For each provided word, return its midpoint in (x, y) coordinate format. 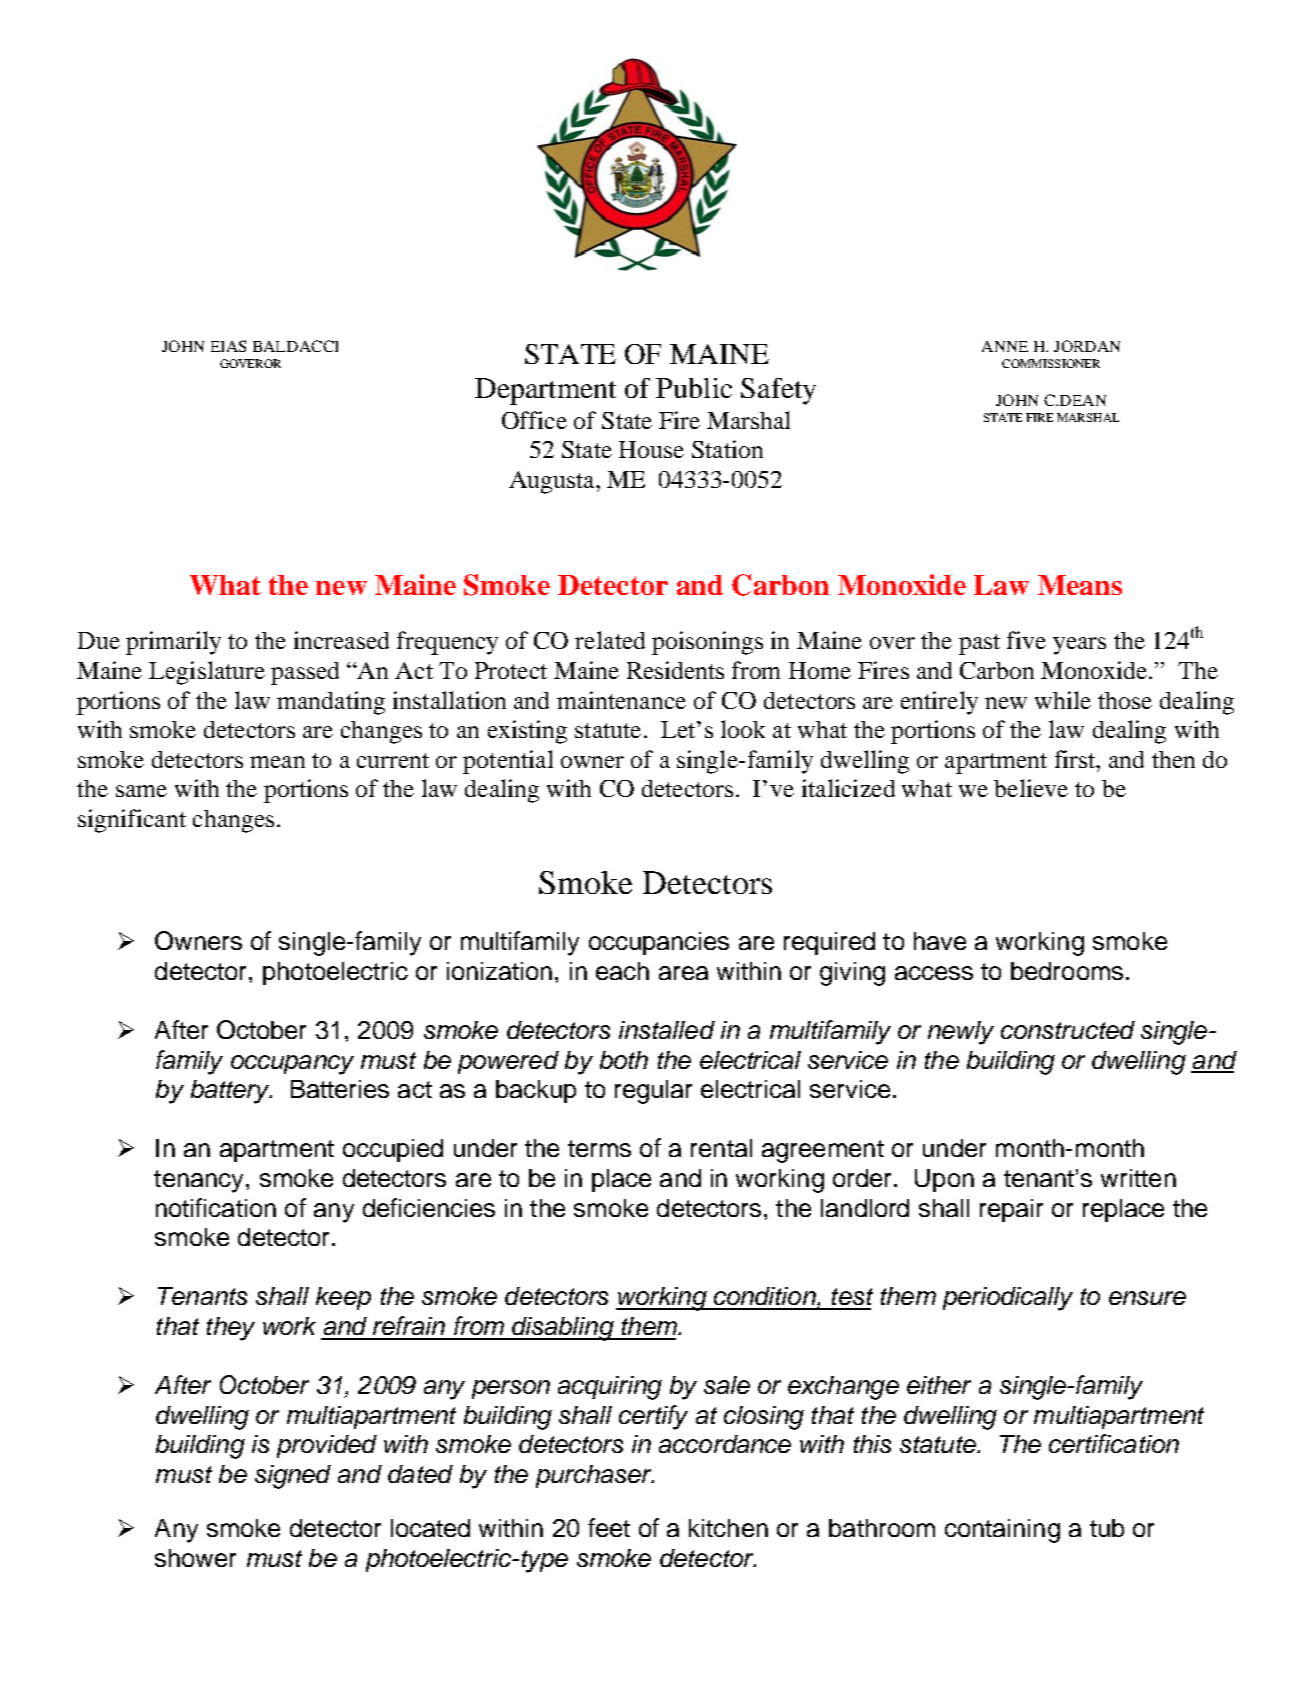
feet (609, 1527)
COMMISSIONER (1051, 363)
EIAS (228, 346)
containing (1002, 1531)
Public (694, 388)
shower (195, 1558)
